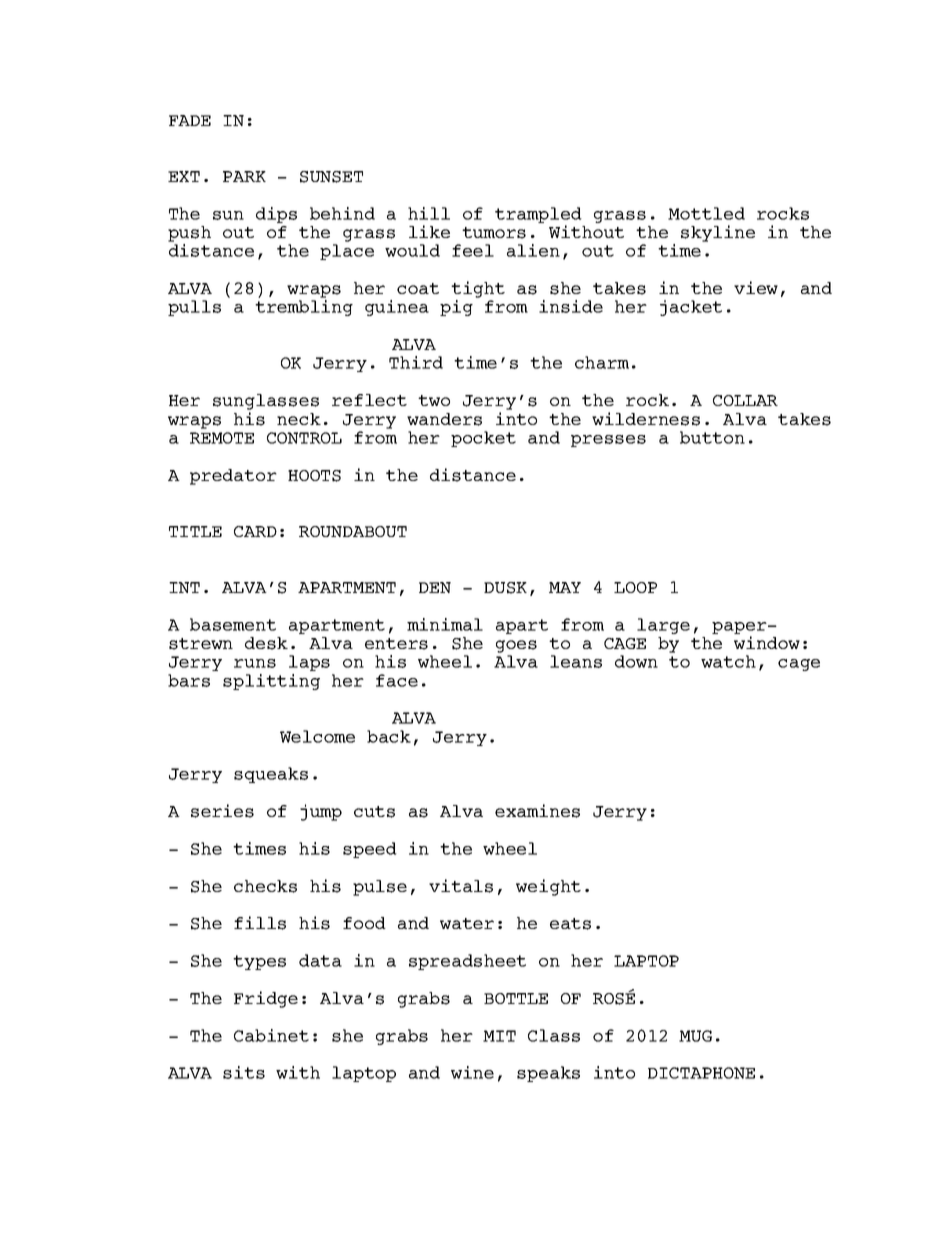 The width and height of the screenshot is (952, 1233). Describe the element at coordinates (636, 661) in the screenshot. I see `down` at that location.
